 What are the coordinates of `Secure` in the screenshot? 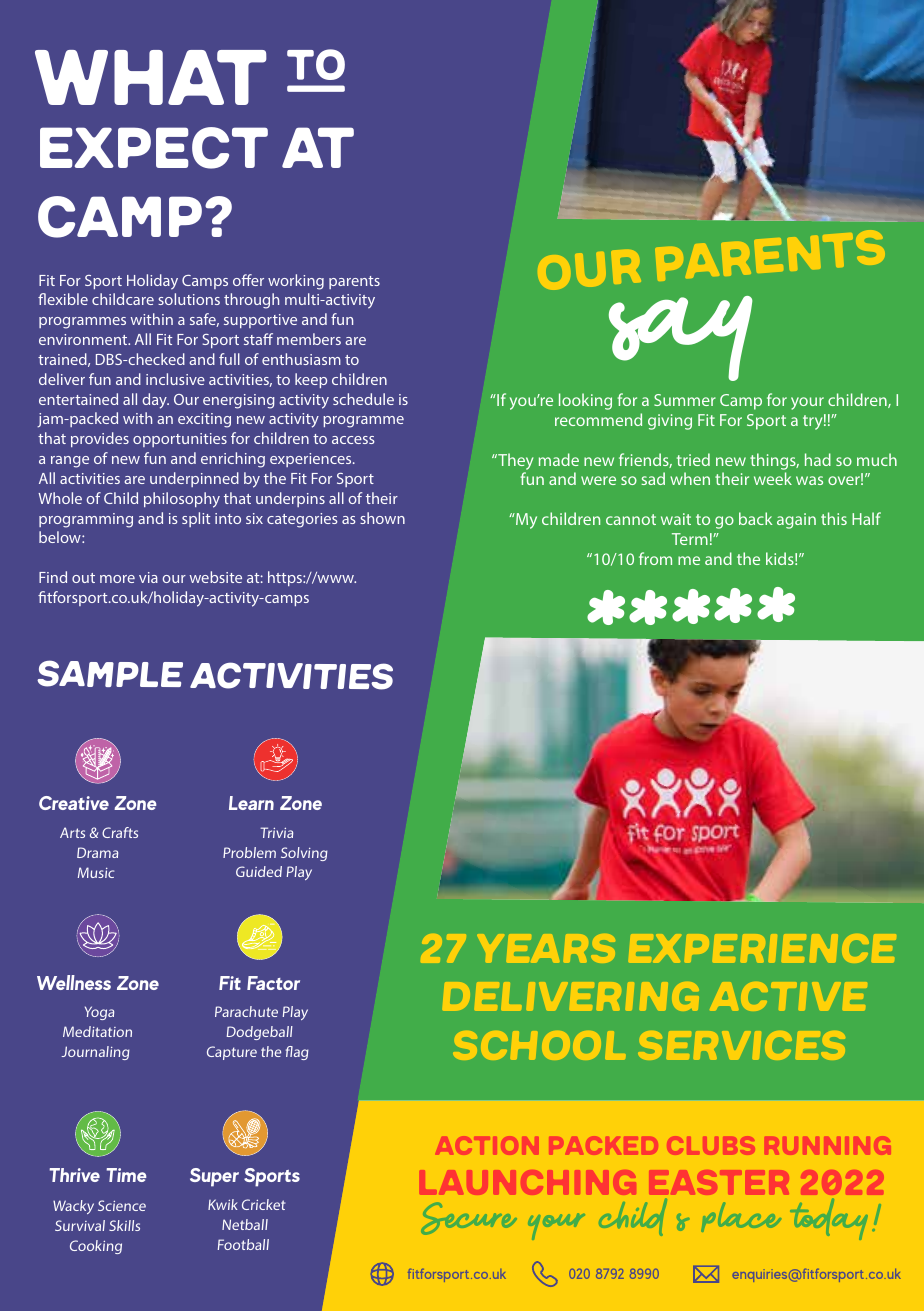 It's located at (469, 1218).
